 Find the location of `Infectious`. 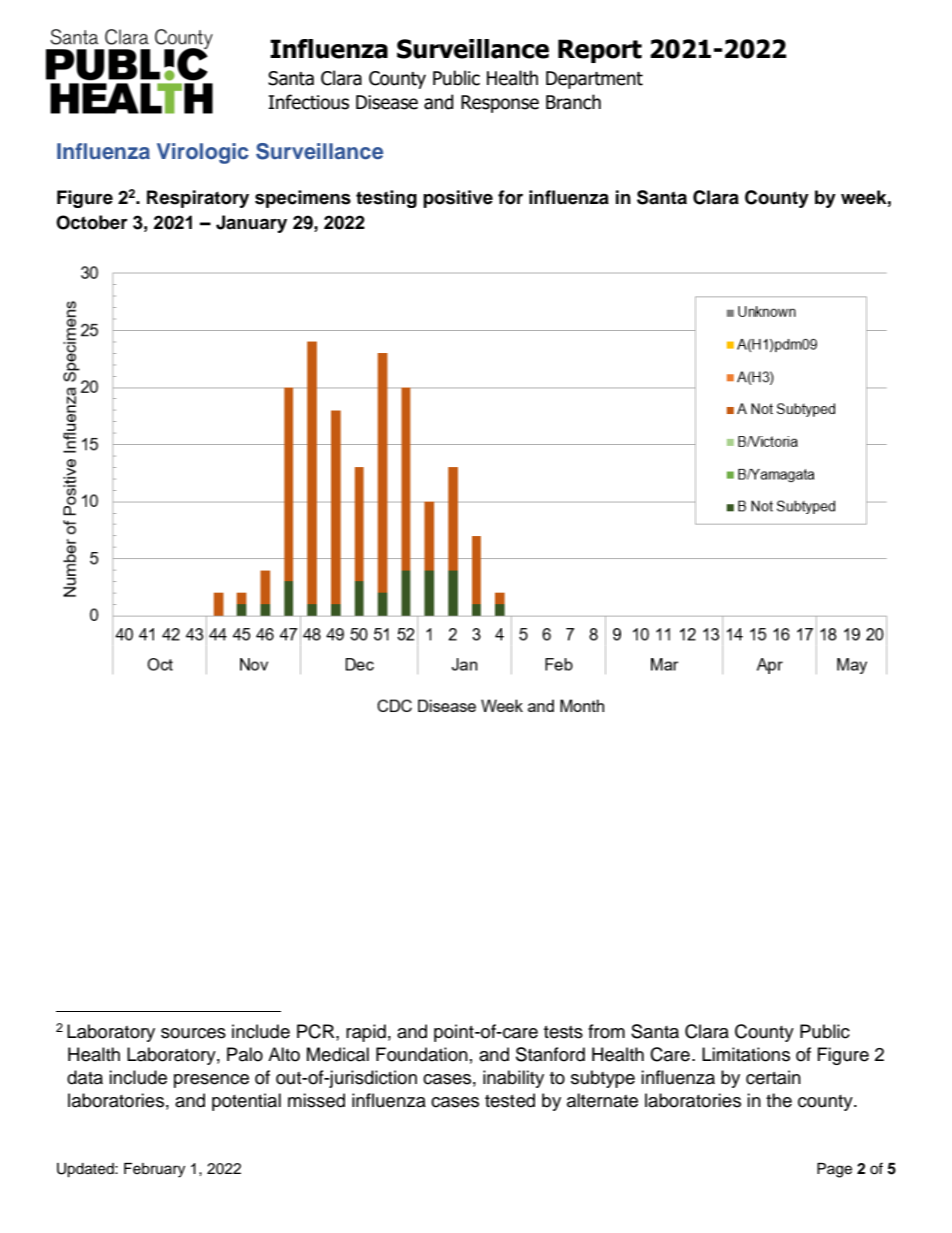

Infectious is located at coordinates (308, 102).
